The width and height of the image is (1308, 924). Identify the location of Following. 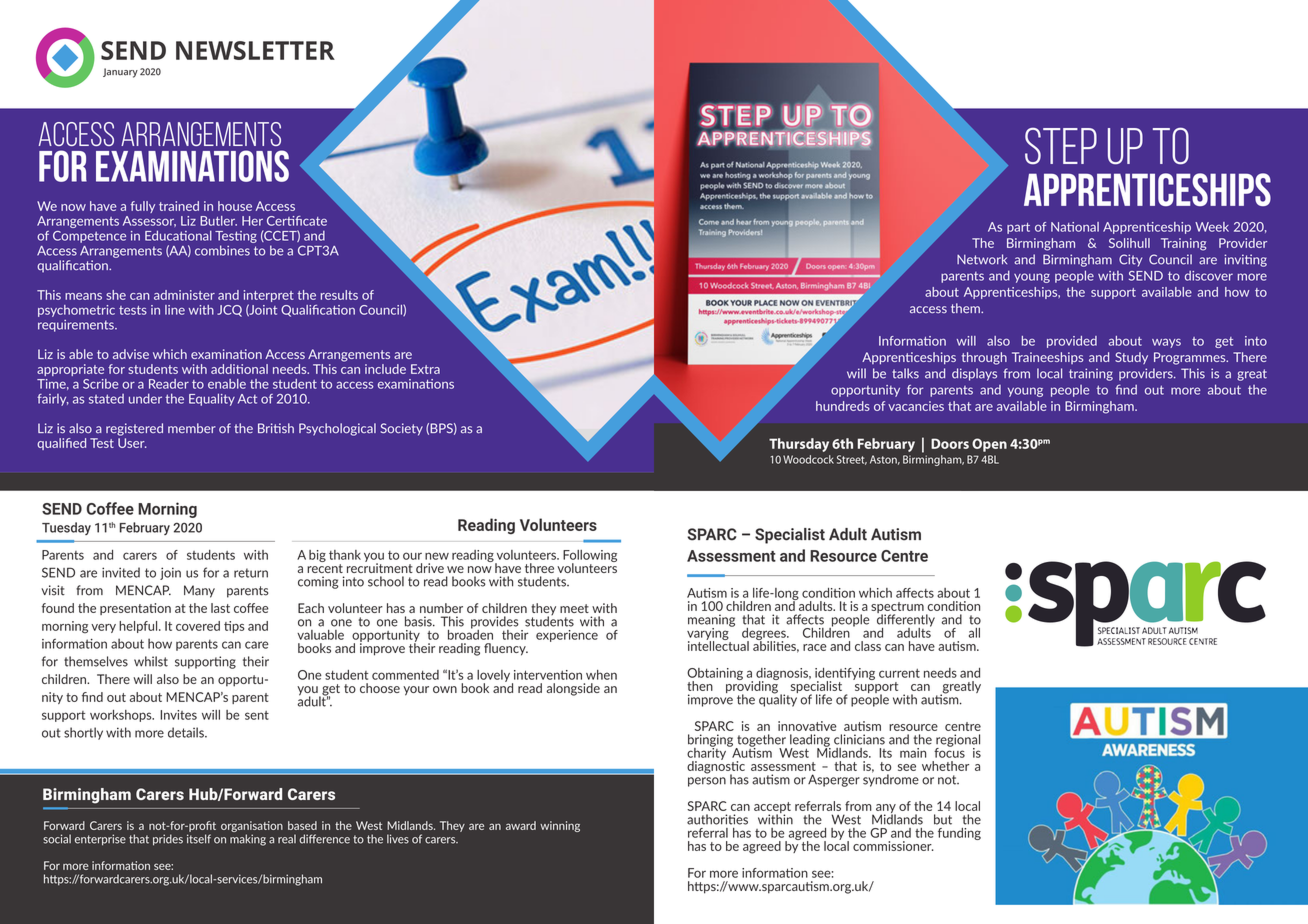
(590, 557).
